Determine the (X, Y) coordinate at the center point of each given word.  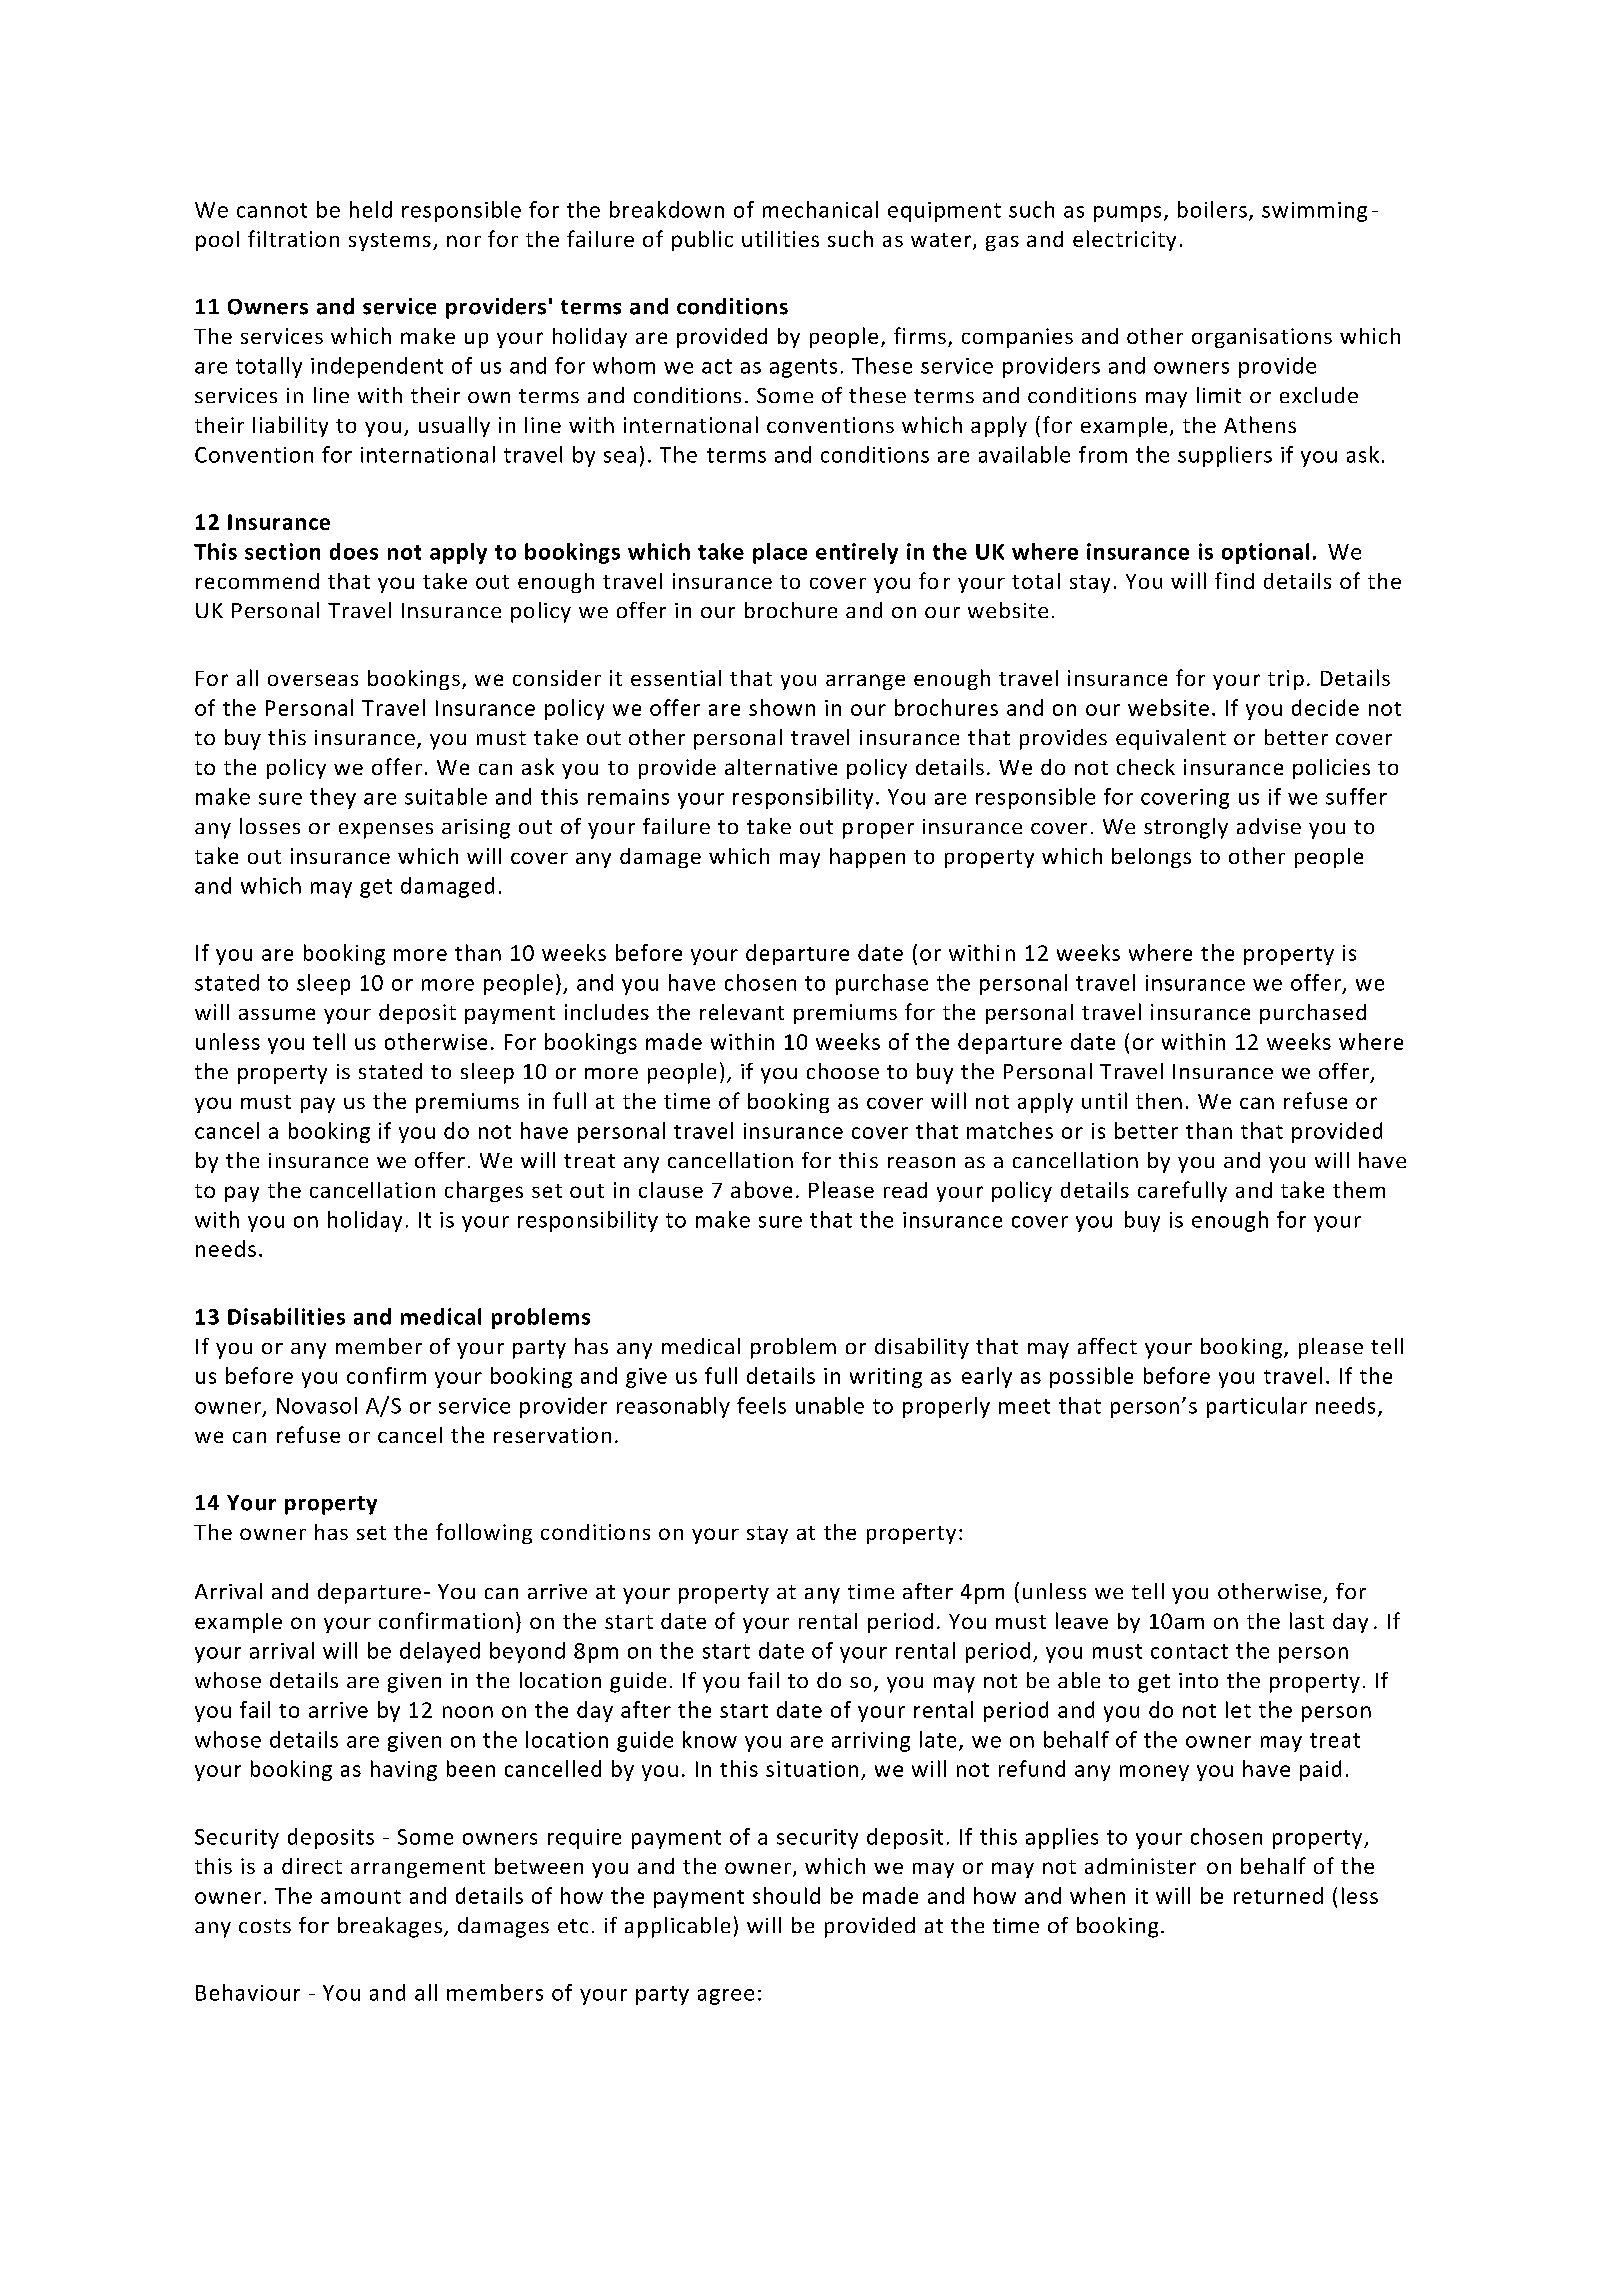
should (786, 1895)
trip (1286, 680)
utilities (780, 239)
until (1104, 1100)
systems (390, 242)
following (484, 1533)
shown (782, 707)
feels (761, 1405)
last (1307, 1620)
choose (843, 1071)
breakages (390, 1927)
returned (1278, 1895)
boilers (1212, 209)
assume (277, 1014)
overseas (313, 680)
